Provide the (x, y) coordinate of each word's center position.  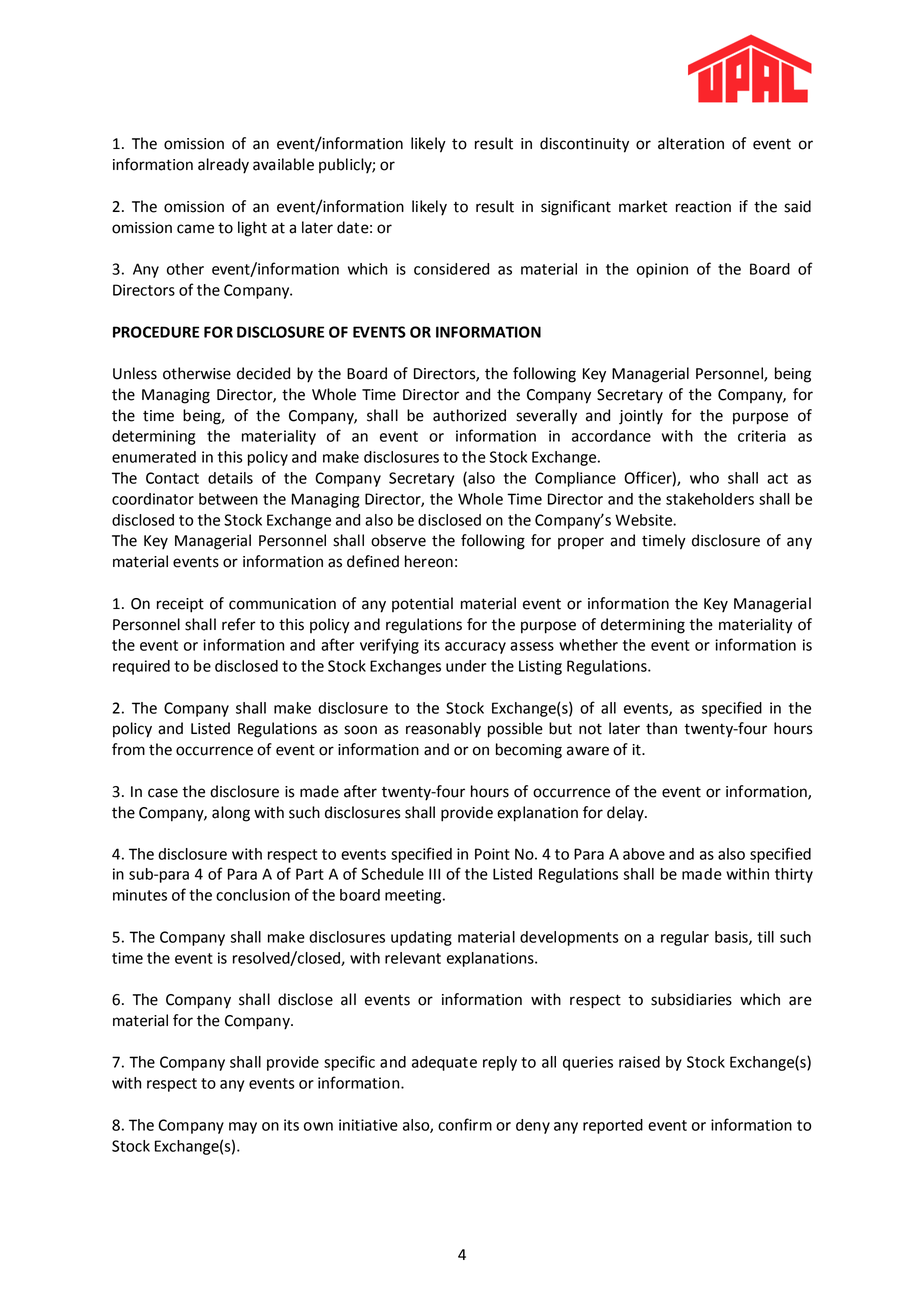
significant (576, 208)
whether (588, 645)
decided (263, 373)
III (434, 874)
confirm (465, 1124)
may (243, 1128)
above (644, 854)
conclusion (253, 895)
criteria (762, 436)
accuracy (475, 648)
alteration (691, 143)
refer (239, 624)
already (223, 166)
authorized (469, 415)
